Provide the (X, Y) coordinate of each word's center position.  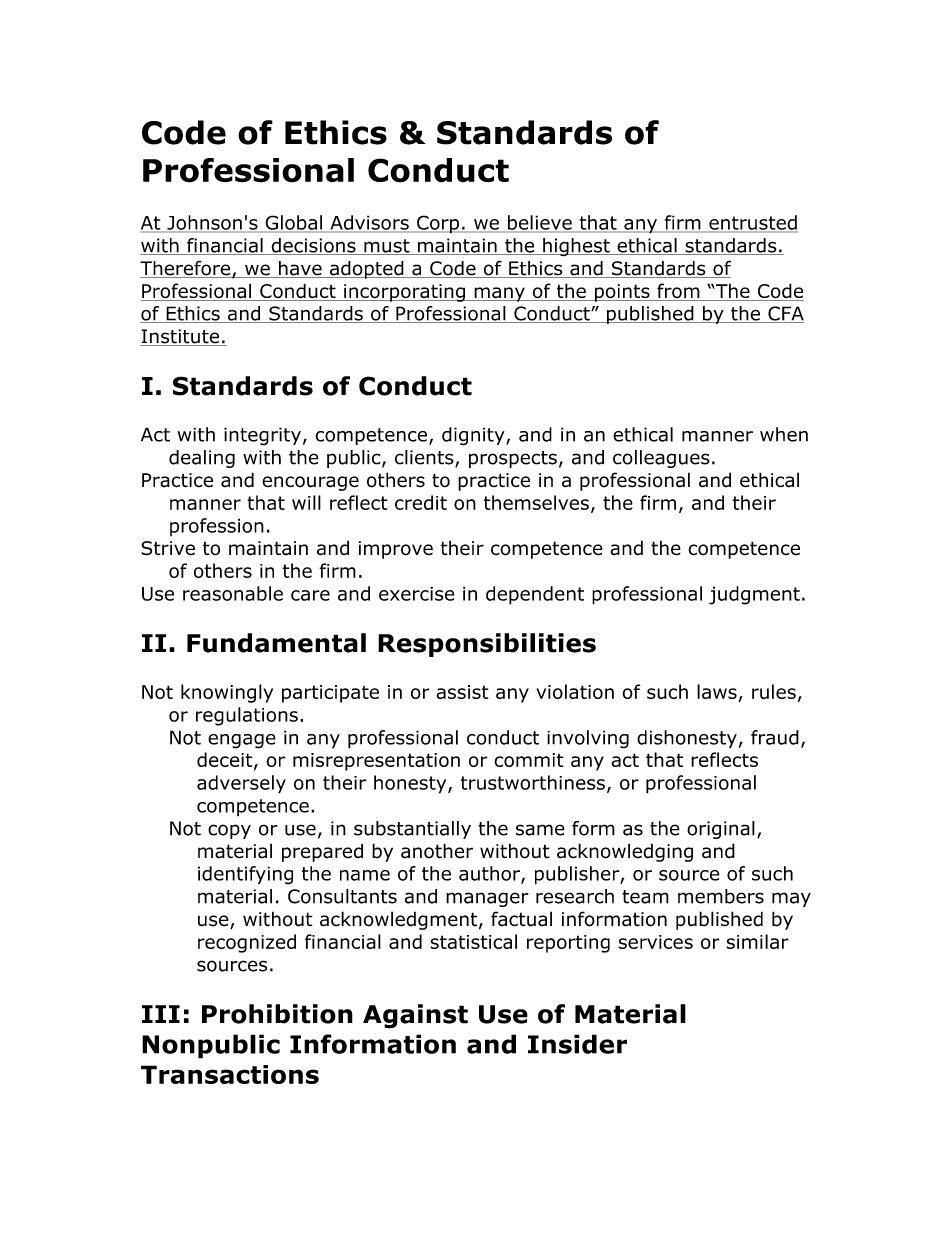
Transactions (230, 1074)
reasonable (233, 593)
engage (242, 741)
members (721, 896)
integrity (262, 436)
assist (462, 692)
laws (717, 691)
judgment (754, 595)
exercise (417, 593)
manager (487, 899)
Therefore (186, 269)
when (784, 434)
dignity (474, 436)
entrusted (752, 223)
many (499, 294)
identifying (245, 875)
